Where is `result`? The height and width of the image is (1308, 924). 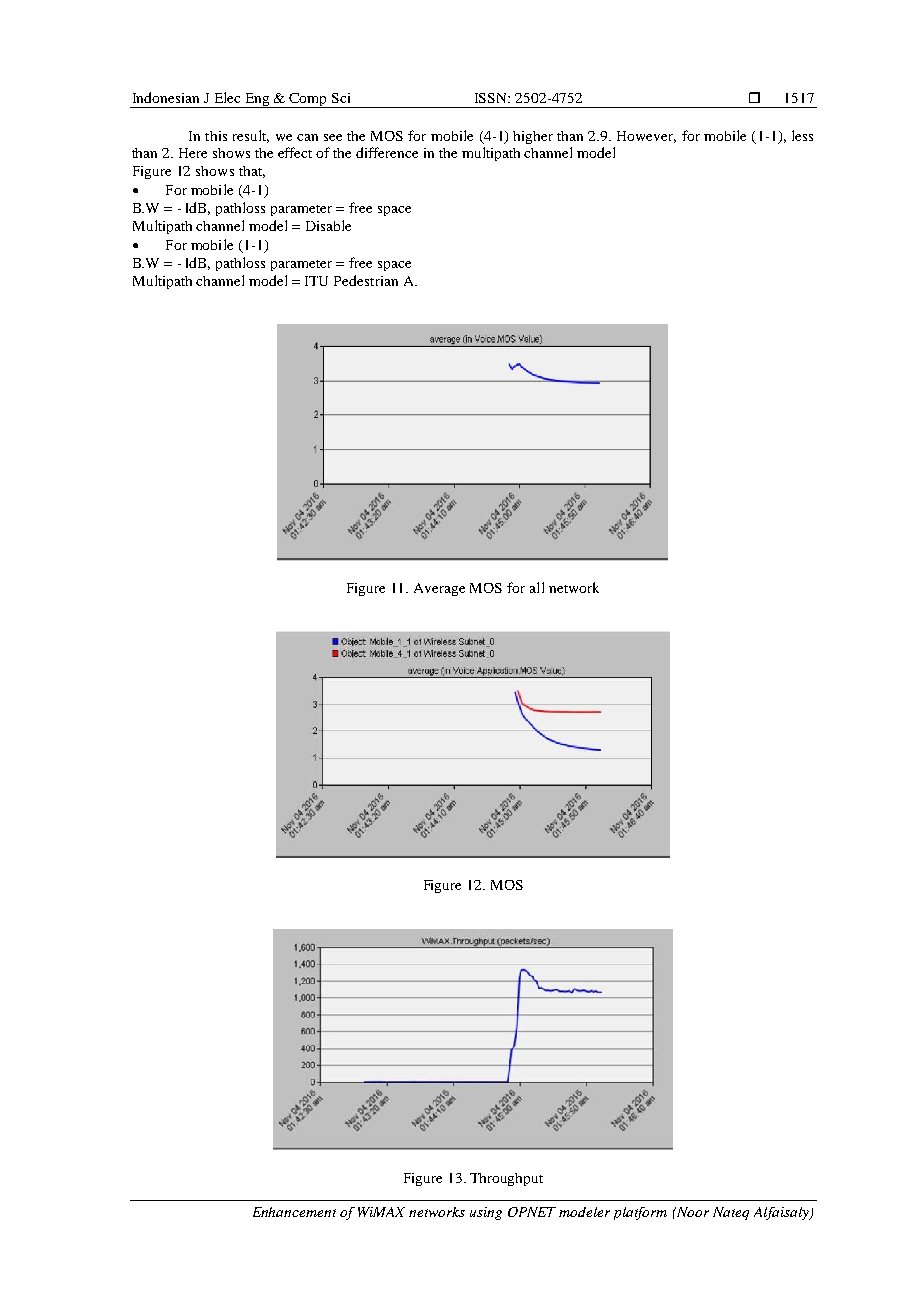
result is located at coordinates (251, 136).
